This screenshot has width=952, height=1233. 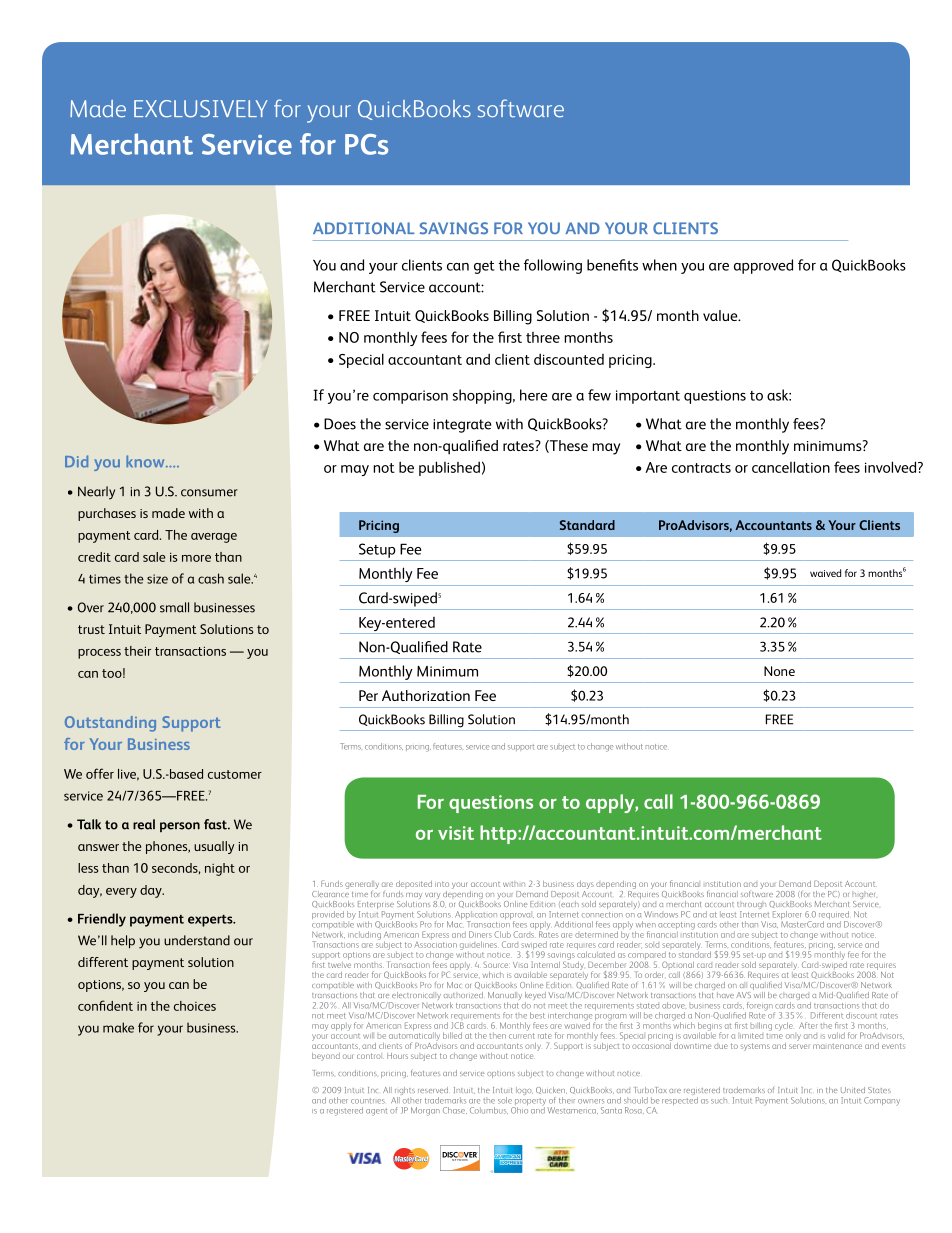 I want to click on small, so click(x=174, y=607).
